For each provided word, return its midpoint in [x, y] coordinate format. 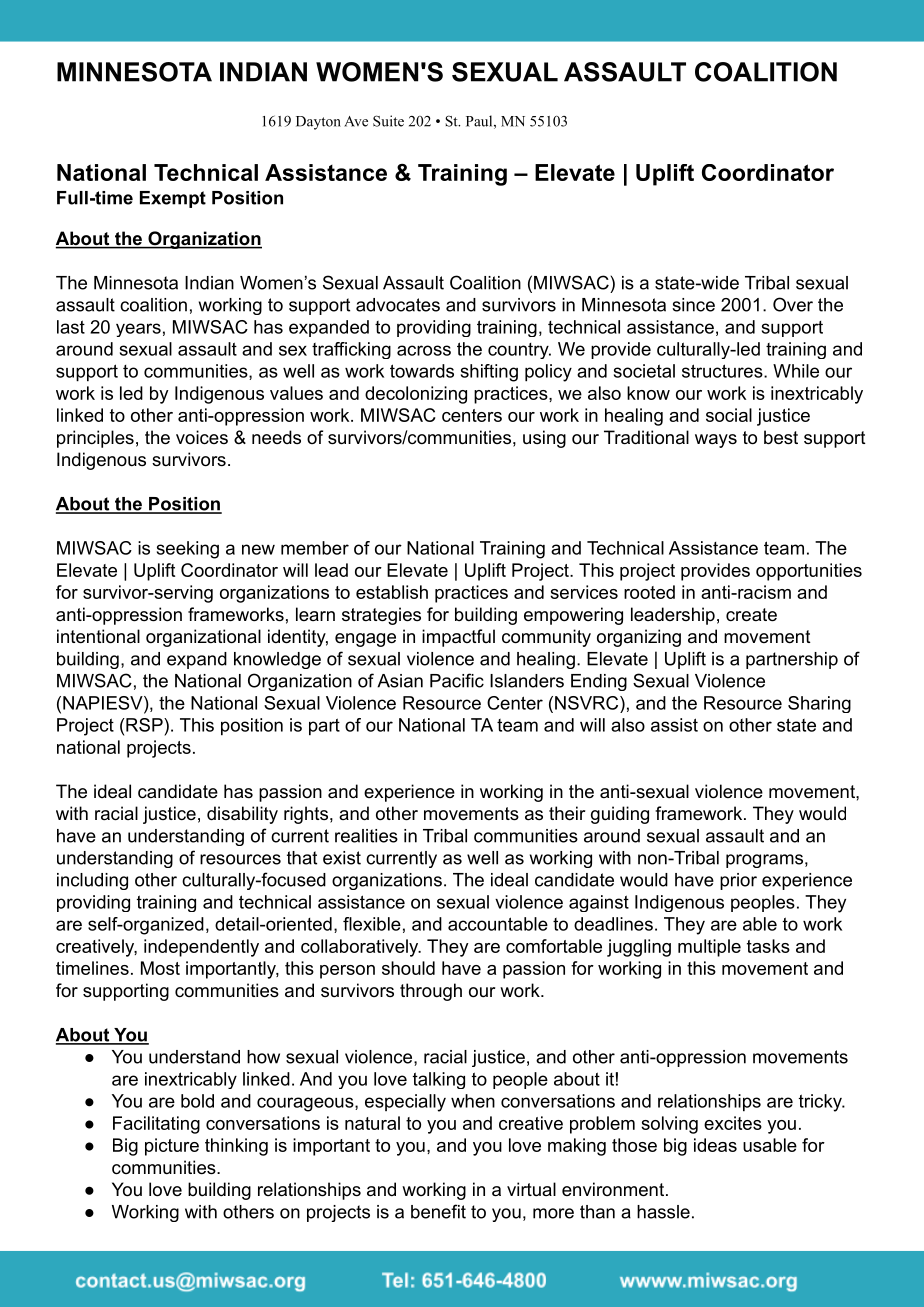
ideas [715, 1145]
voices [202, 437]
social [729, 415]
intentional [98, 636]
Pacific [457, 680]
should [408, 968]
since [693, 305]
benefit [438, 1211]
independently [201, 948]
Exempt [173, 199]
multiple [709, 948]
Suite [388, 121]
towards [422, 371]
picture [172, 1147]
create [751, 615]
